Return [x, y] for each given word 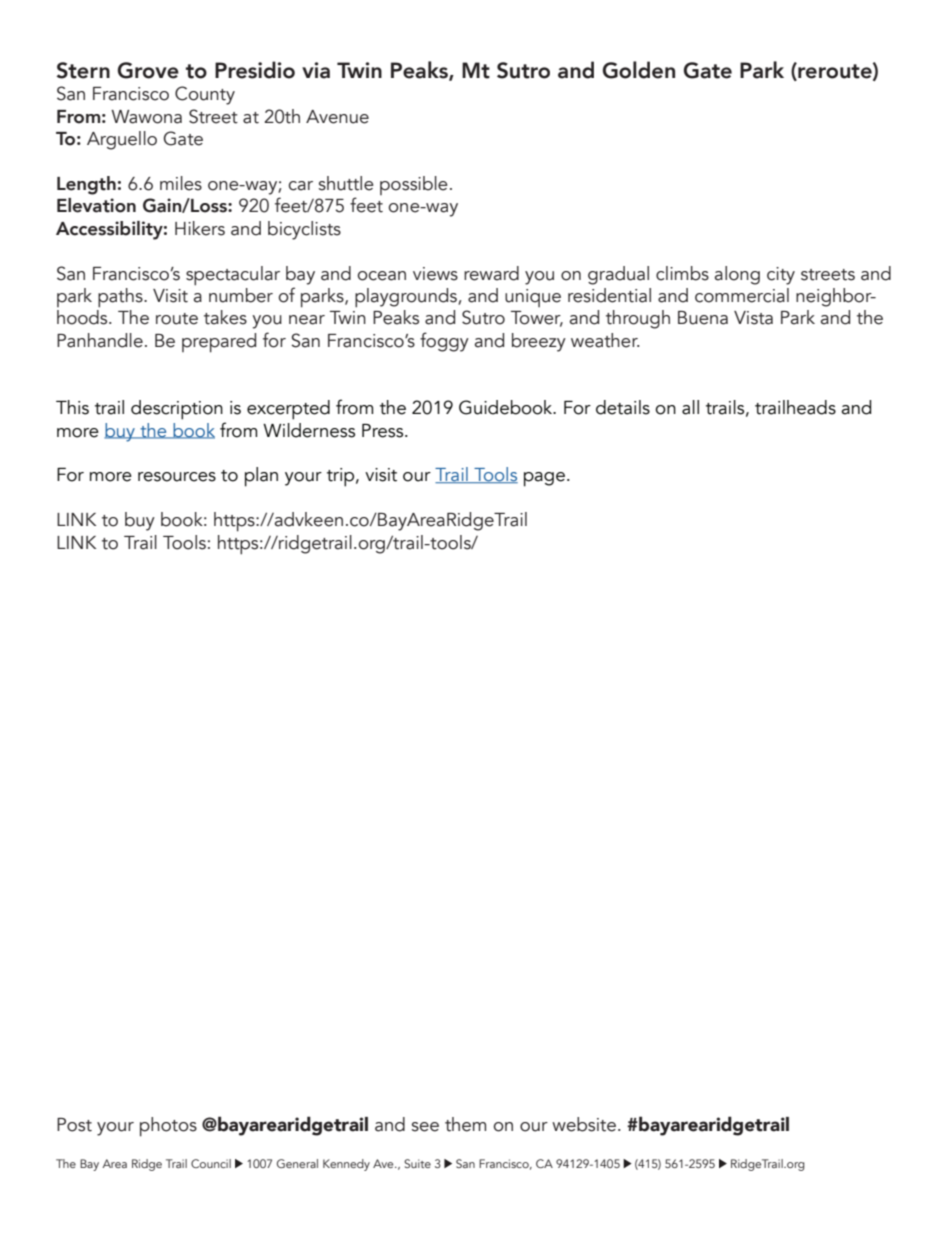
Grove [148, 70]
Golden [638, 70]
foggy [444, 342]
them [465, 1124]
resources [177, 477]
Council [211, 1163]
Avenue [337, 117]
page [544, 479]
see [425, 1127]
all [690, 407]
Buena [703, 318]
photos [168, 1127]
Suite [417, 1163]
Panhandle [100, 340]
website [584, 1124]
